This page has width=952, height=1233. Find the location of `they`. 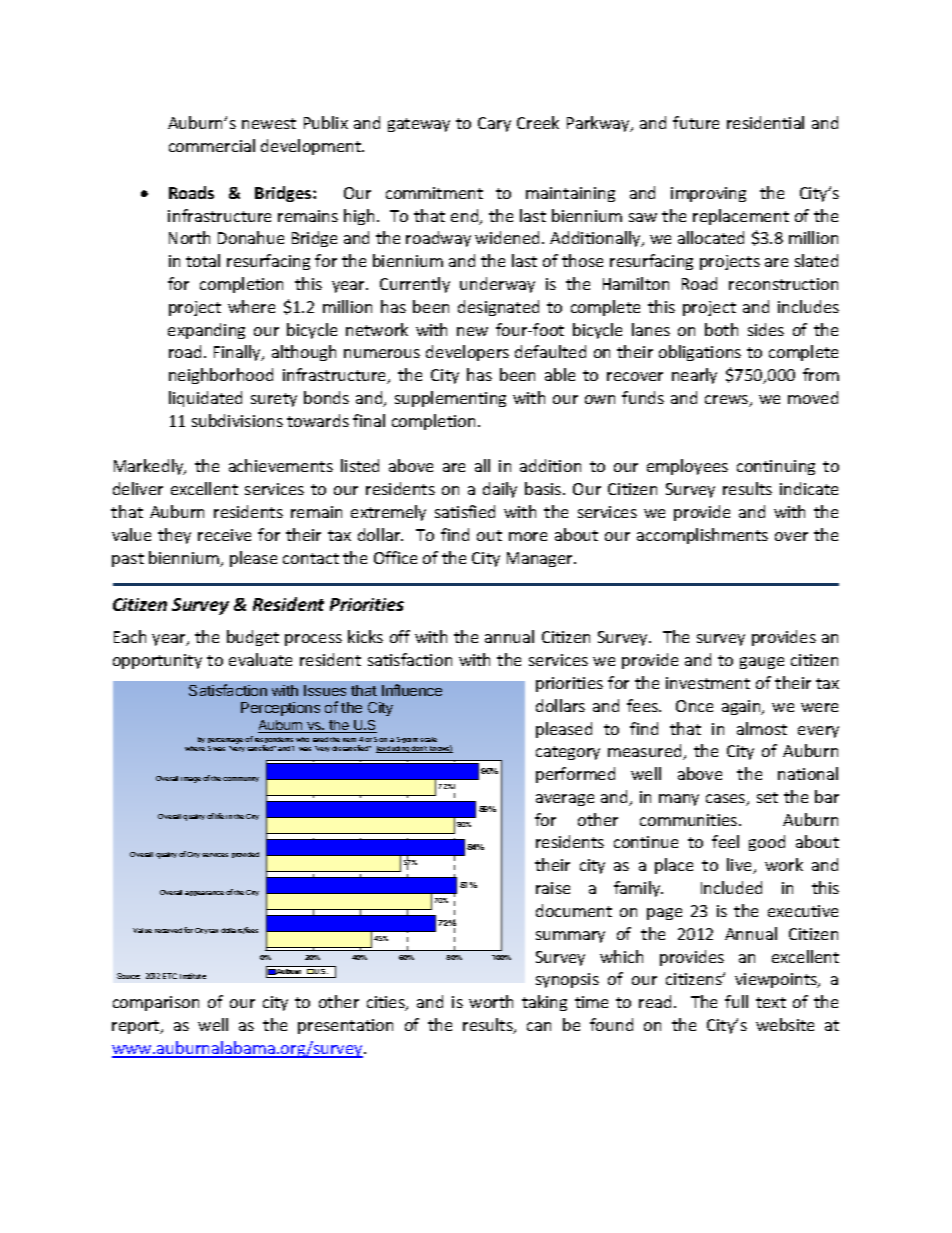

they is located at coordinates (174, 536).
